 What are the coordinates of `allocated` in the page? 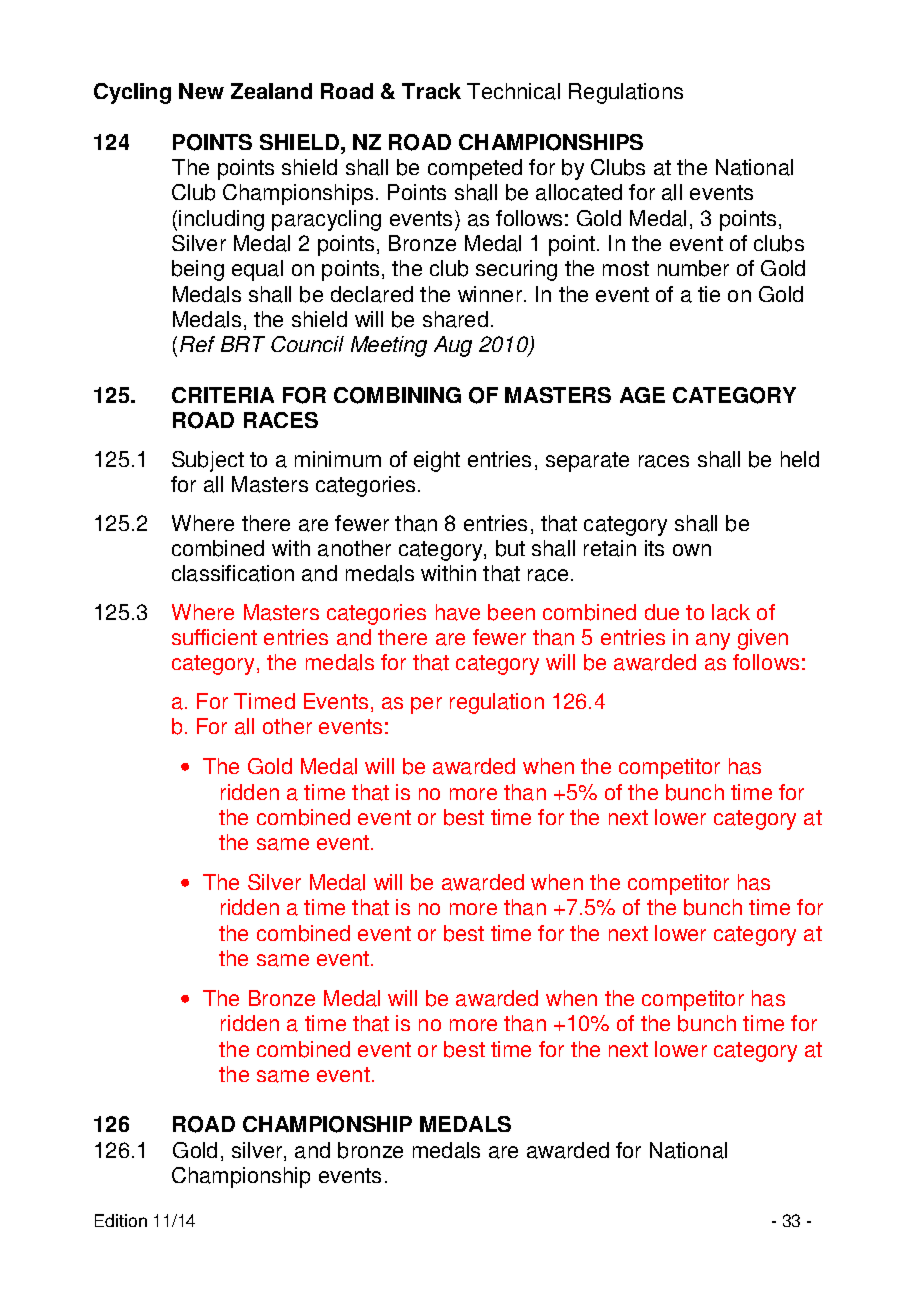 It's located at (579, 192).
